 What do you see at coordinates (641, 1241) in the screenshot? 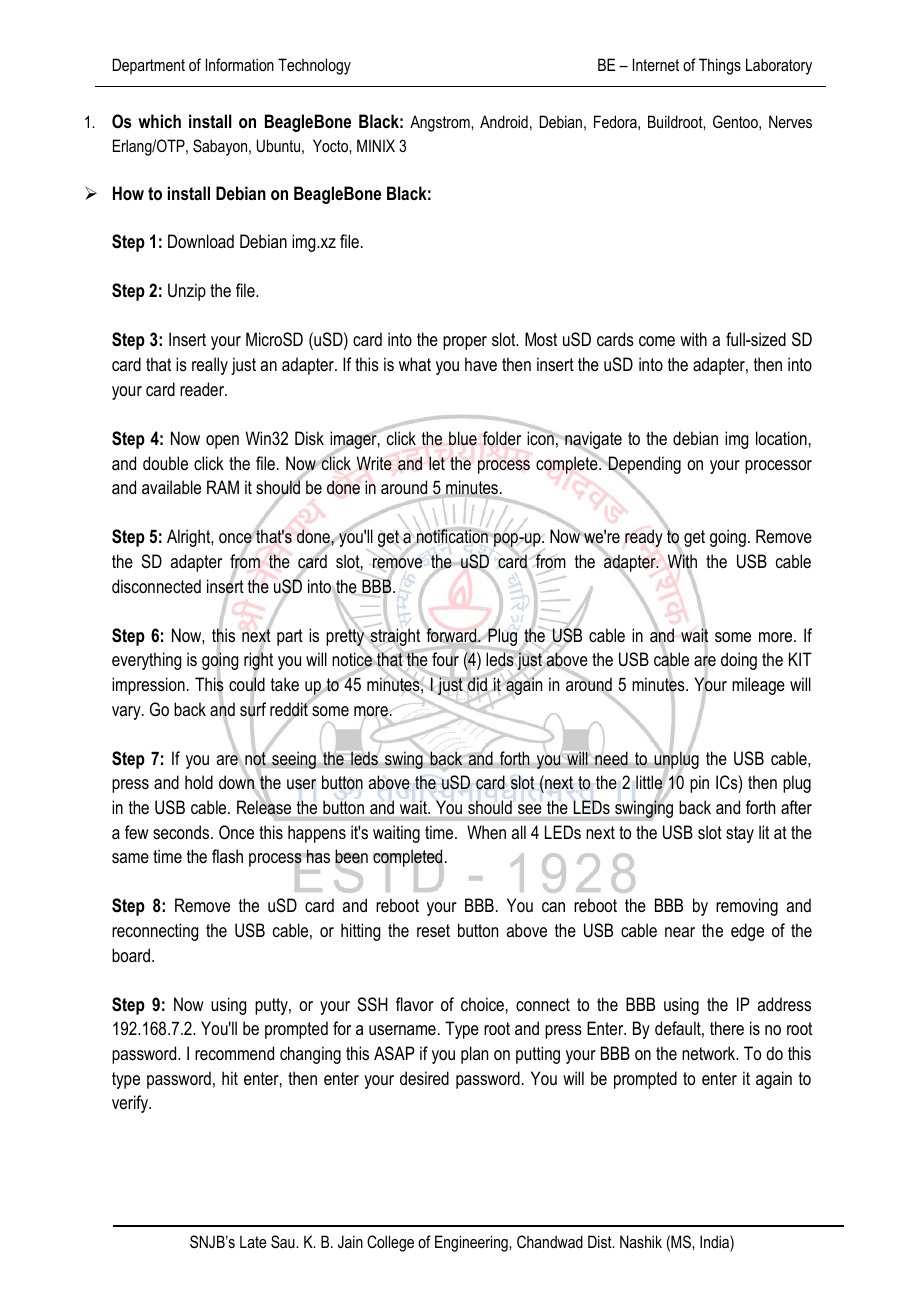
I see `Nashik` at bounding box center [641, 1241].
